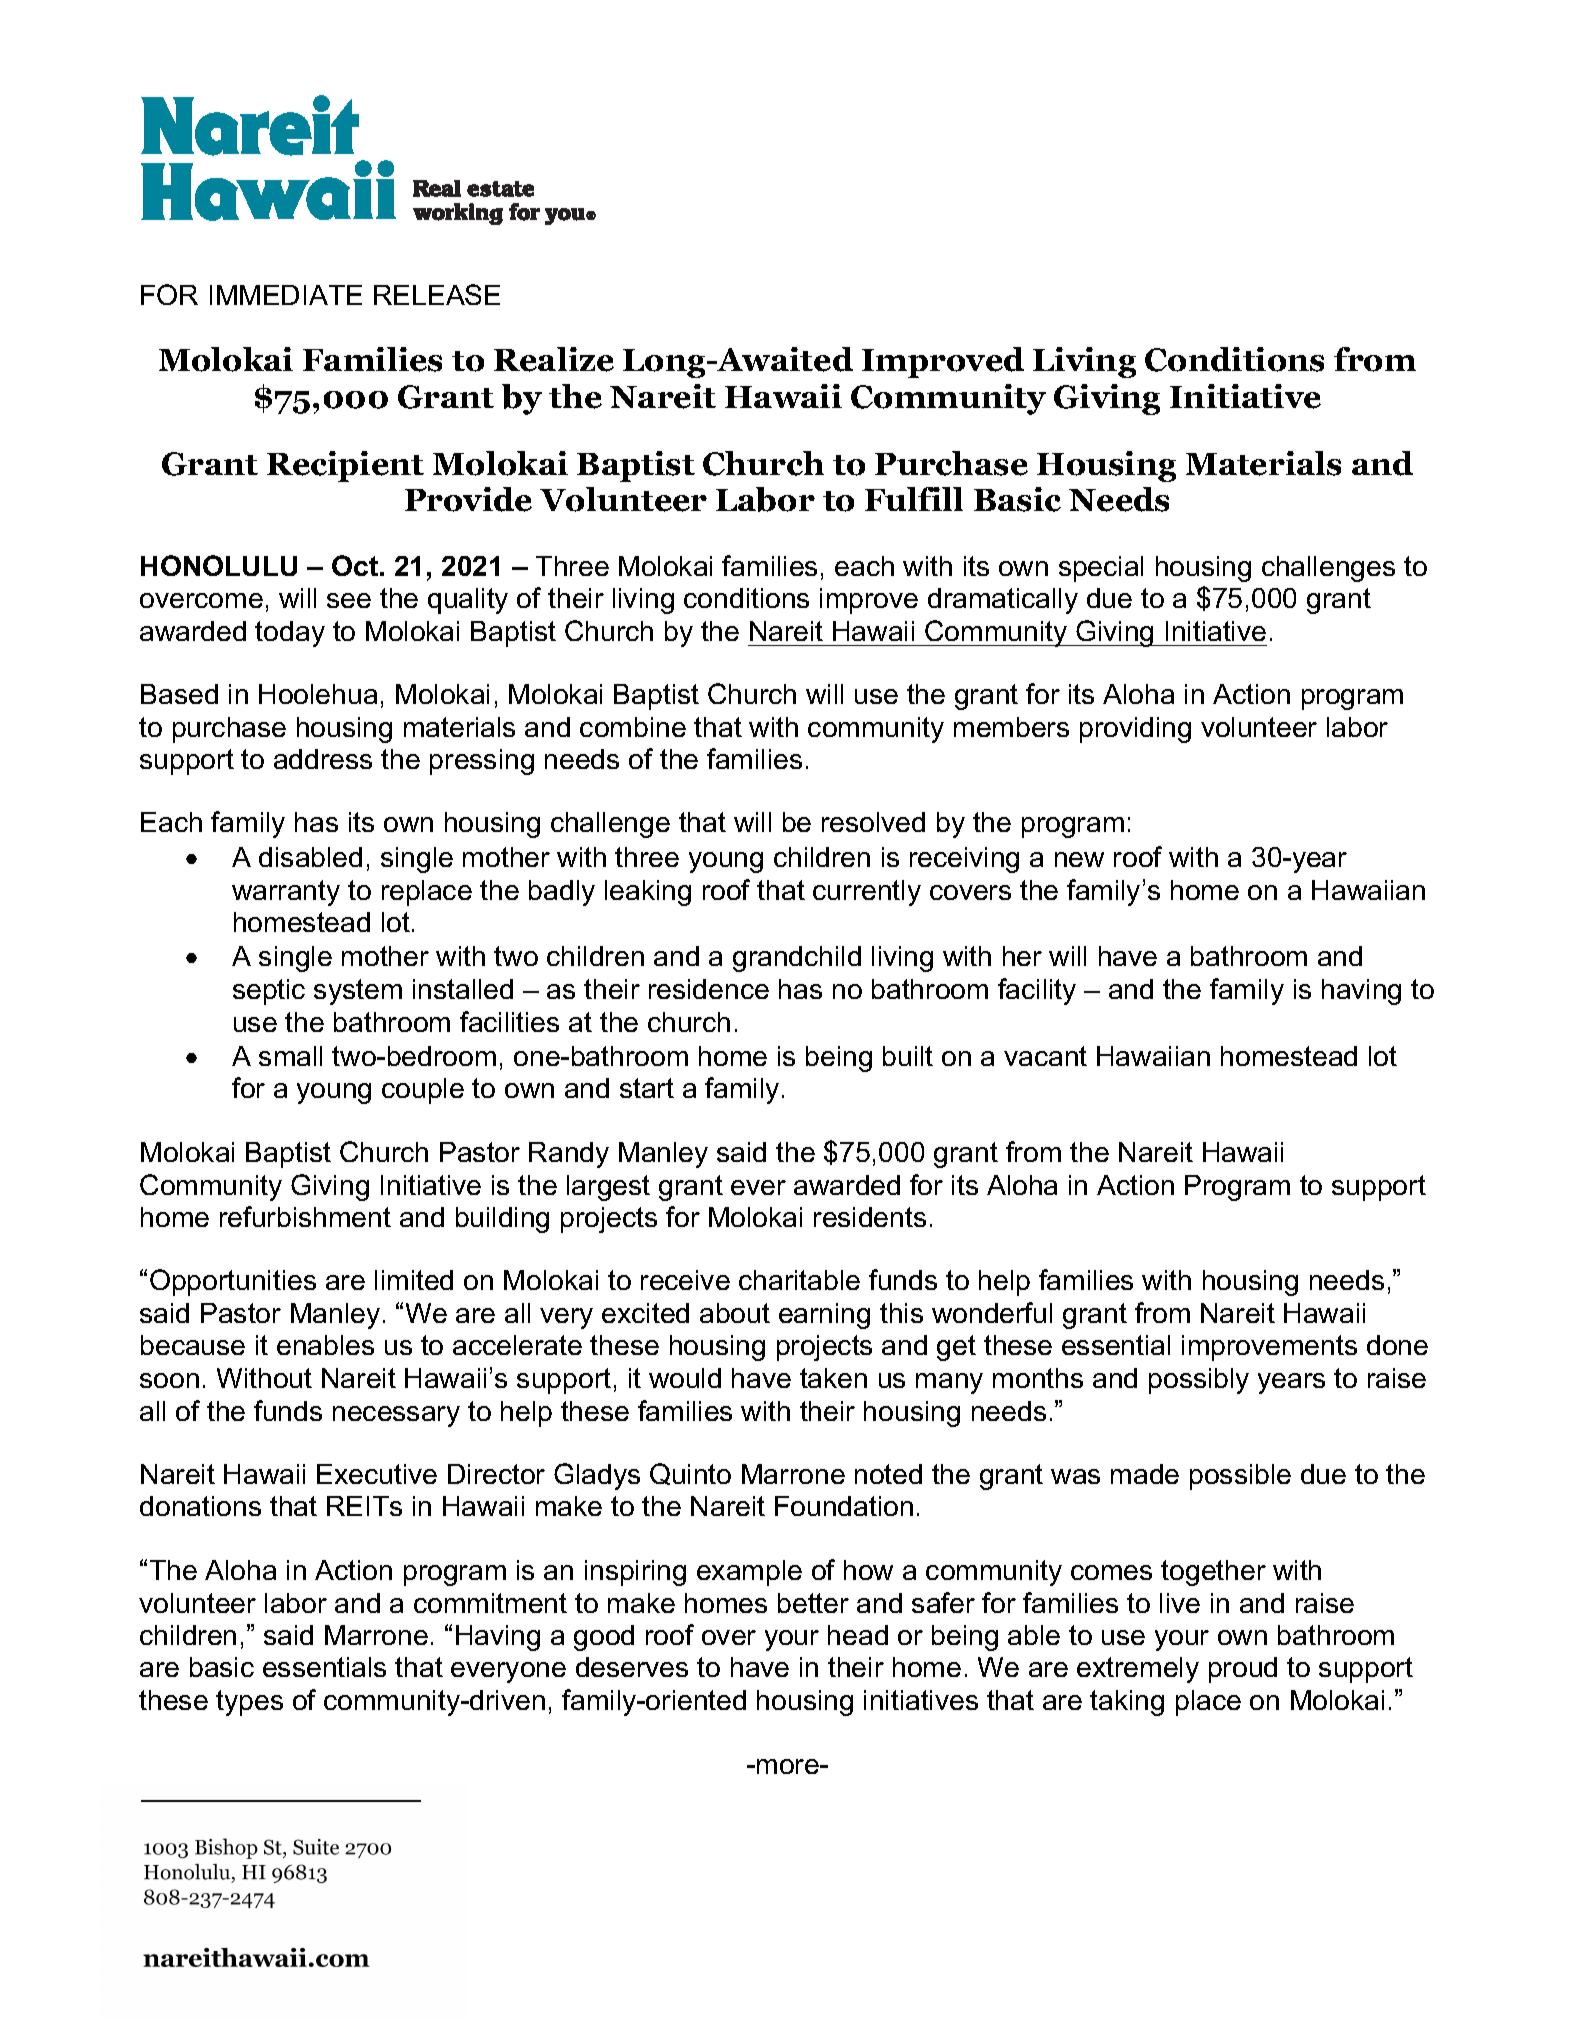 The width and height of the screenshot is (1574, 2037). I want to click on head, so click(858, 1635).
